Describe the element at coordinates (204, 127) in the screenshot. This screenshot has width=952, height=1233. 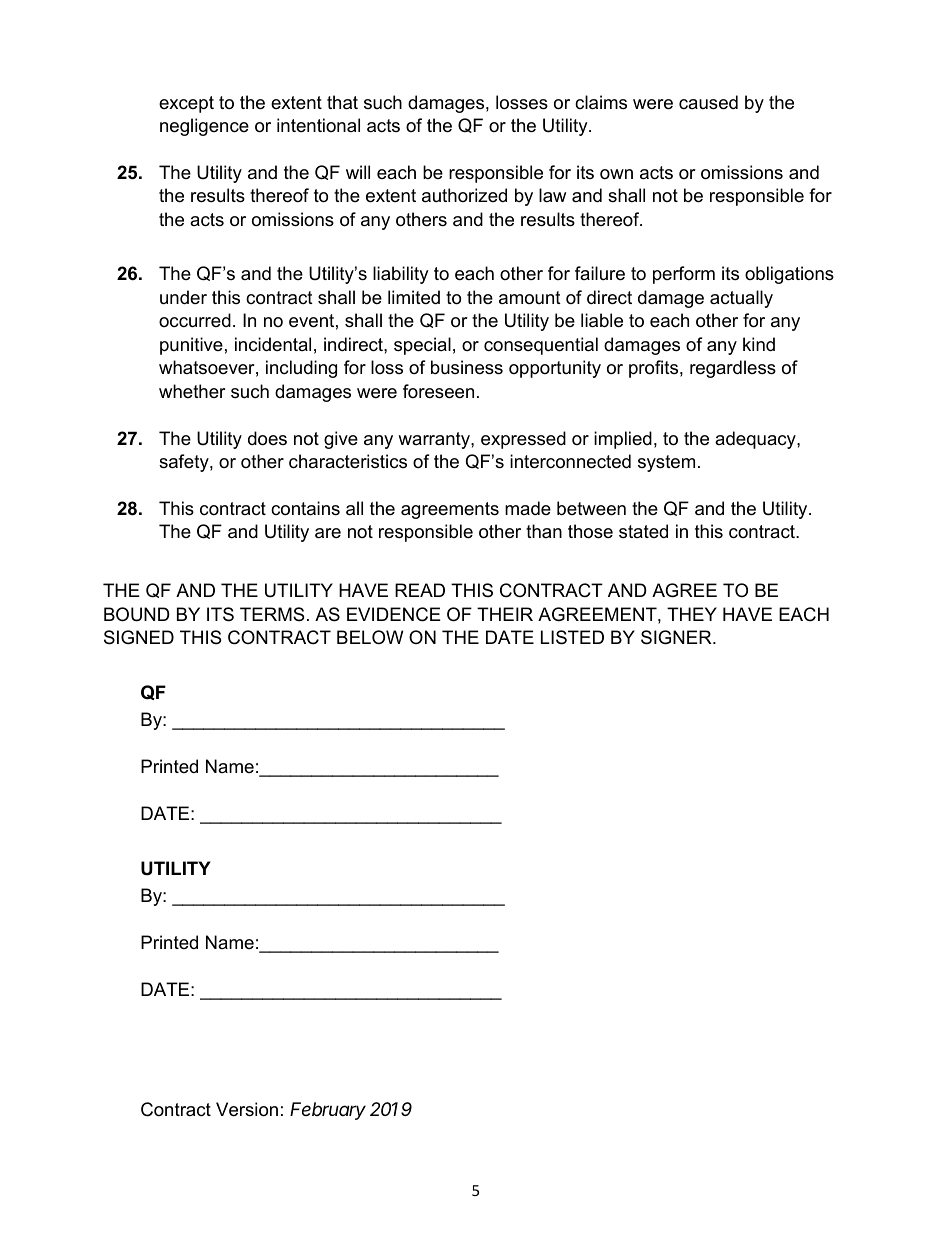
I see `negligence` at that location.
